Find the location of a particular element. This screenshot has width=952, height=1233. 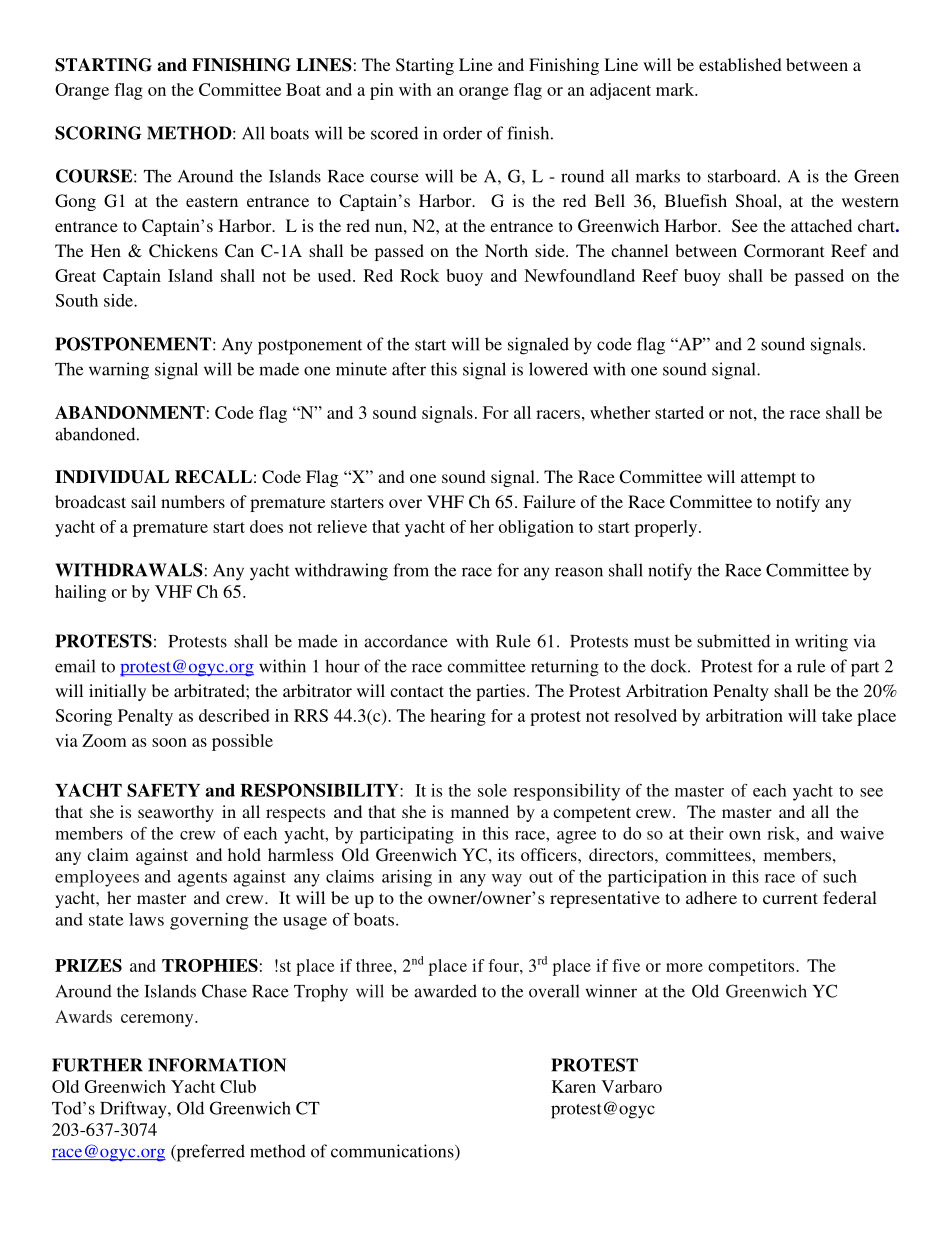

Club is located at coordinates (238, 1086).
